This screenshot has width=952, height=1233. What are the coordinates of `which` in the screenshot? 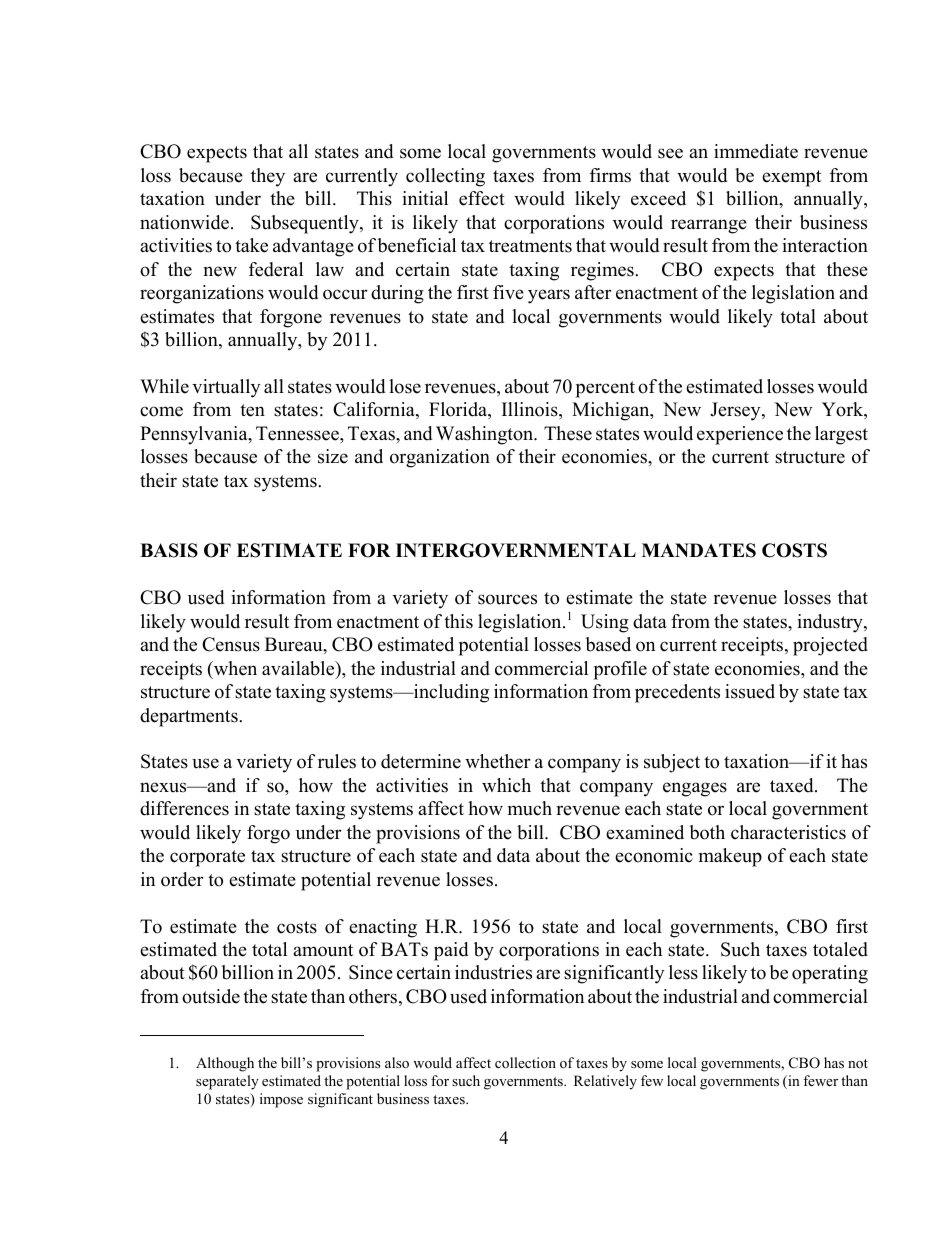 It's located at (506, 785).
